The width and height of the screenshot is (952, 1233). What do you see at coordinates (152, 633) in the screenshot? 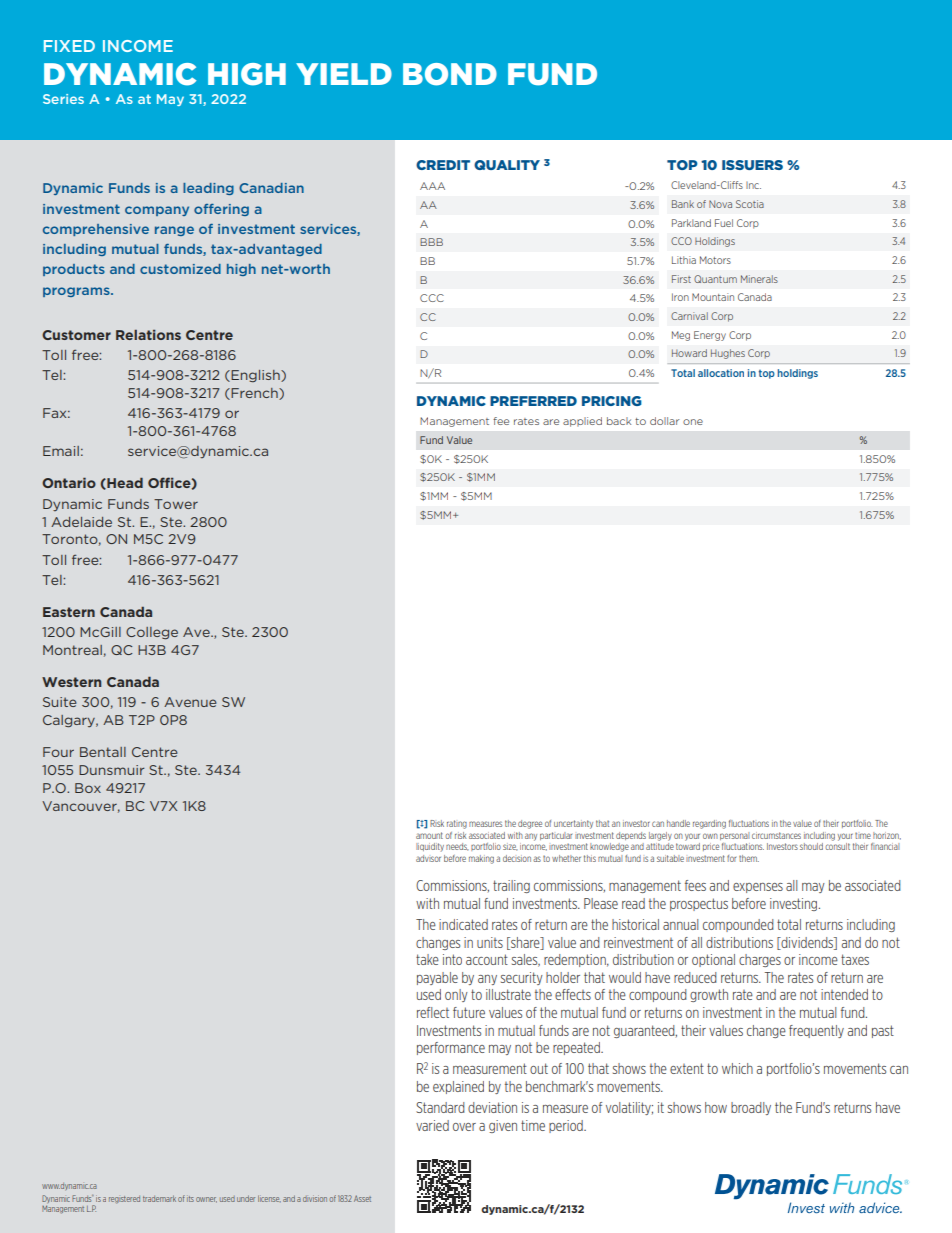
I see `College` at bounding box center [152, 633].
